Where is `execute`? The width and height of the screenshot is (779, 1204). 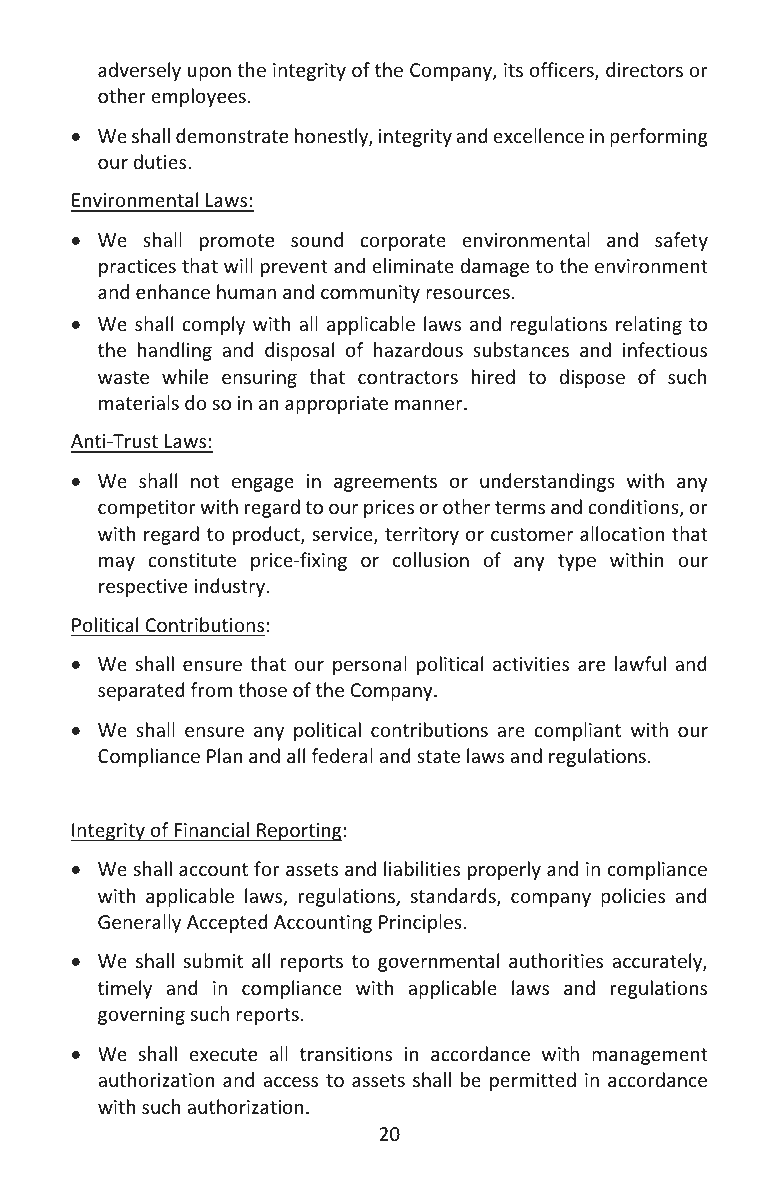
execute is located at coordinates (223, 1054).
